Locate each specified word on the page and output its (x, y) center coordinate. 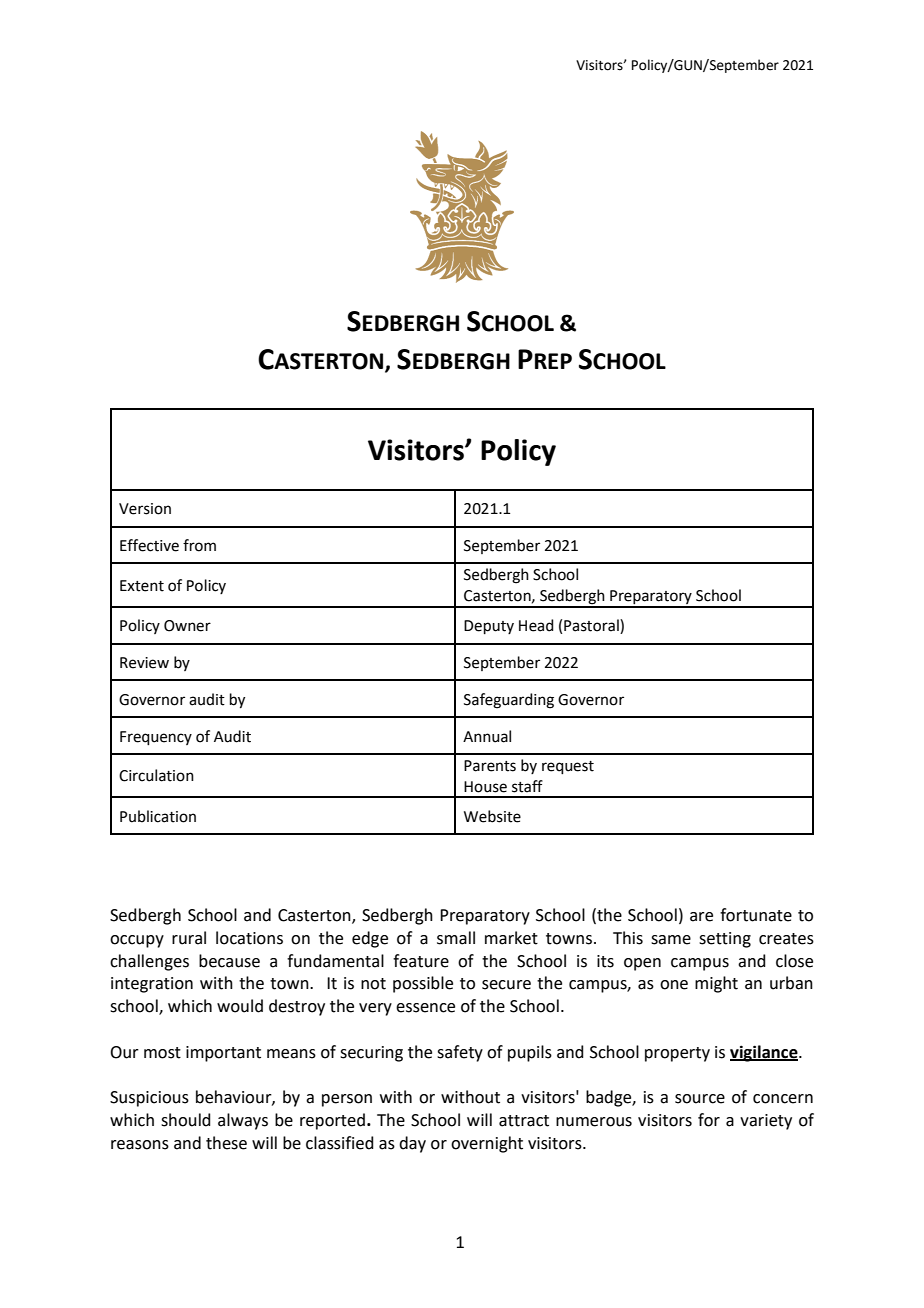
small (456, 938)
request (568, 767)
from (199, 545)
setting (725, 940)
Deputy (489, 627)
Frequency (156, 738)
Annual (487, 736)
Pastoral (592, 626)
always (243, 1121)
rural (189, 938)
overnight (487, 1144)
